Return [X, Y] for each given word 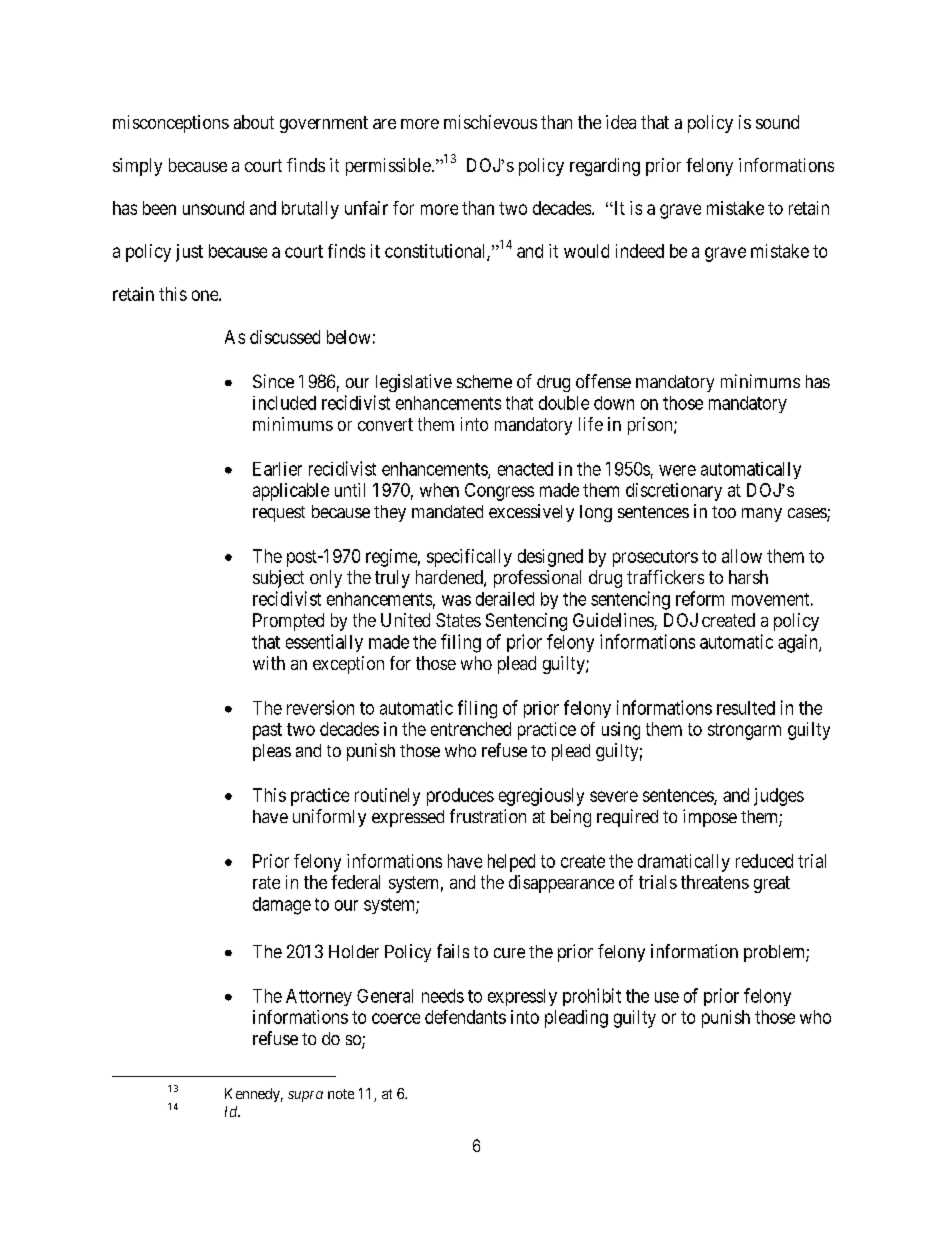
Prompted [288, 622]
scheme [484, 381]
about [254, 122]
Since [273, 381]
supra [305, 1096]
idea [621, 122]
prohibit [592, 997]
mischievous [490, 122]
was [456, 600]
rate [266, 882]
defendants [465, 1017]
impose [710, 818]
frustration [488, 816]
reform [700, 598]
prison [651, 426]
